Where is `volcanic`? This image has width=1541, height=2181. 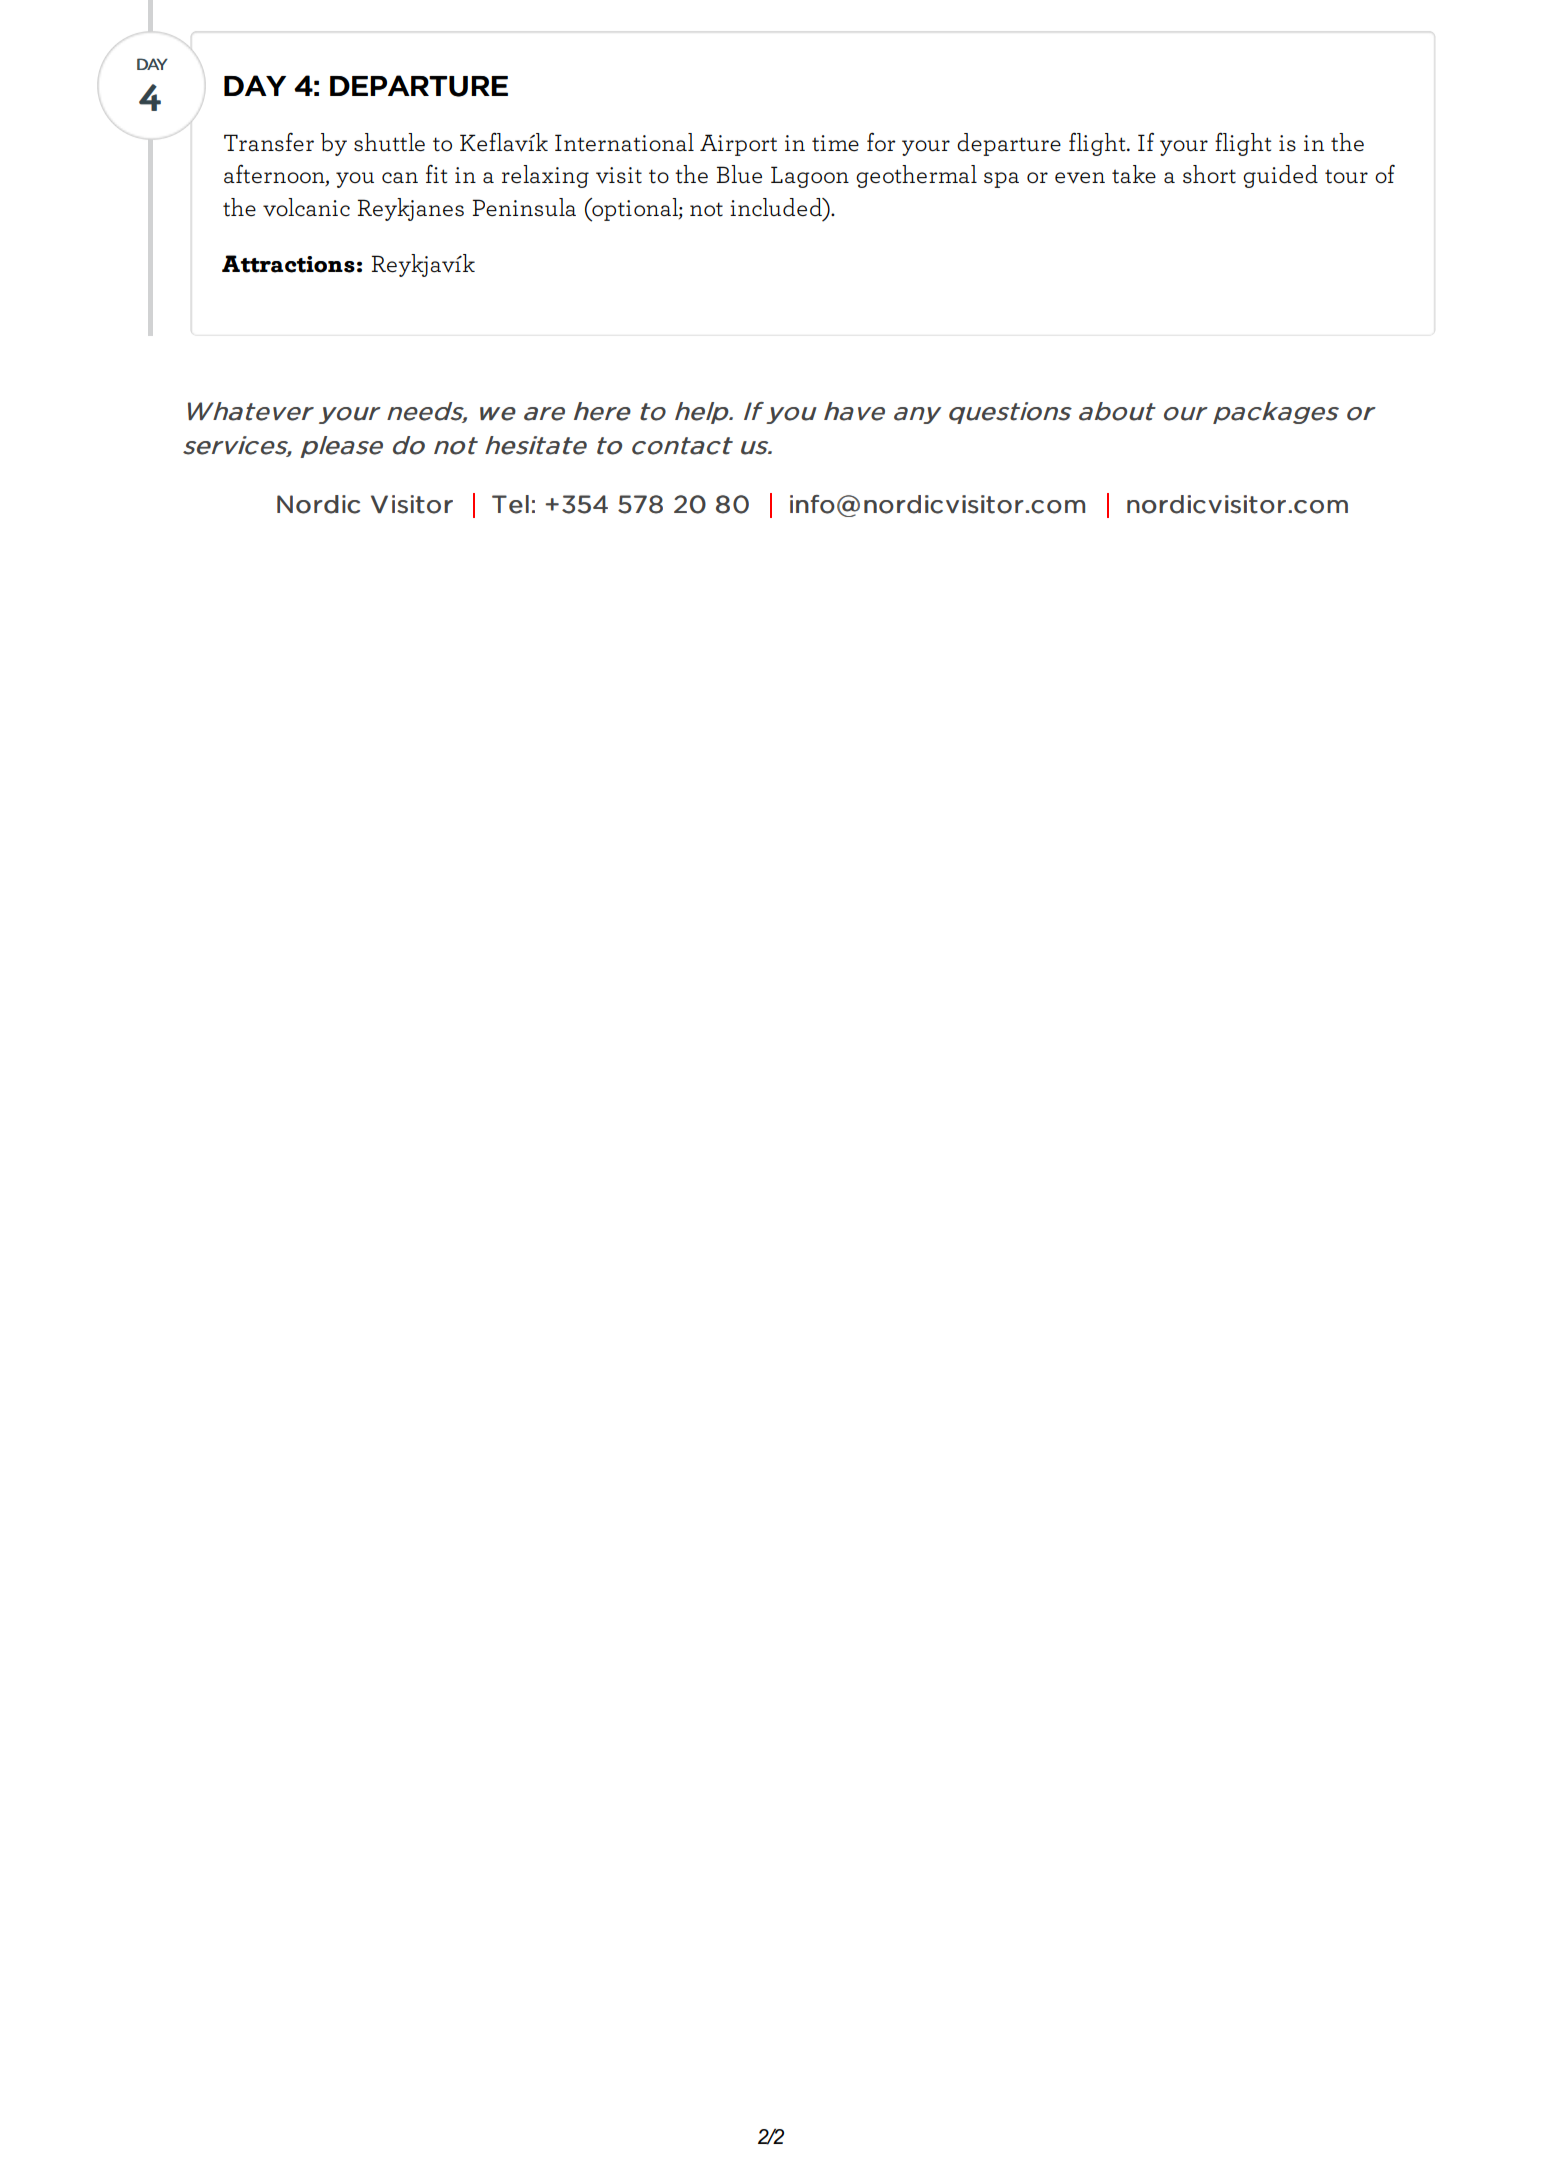 volcanic is located at coordinates (306, 207).
